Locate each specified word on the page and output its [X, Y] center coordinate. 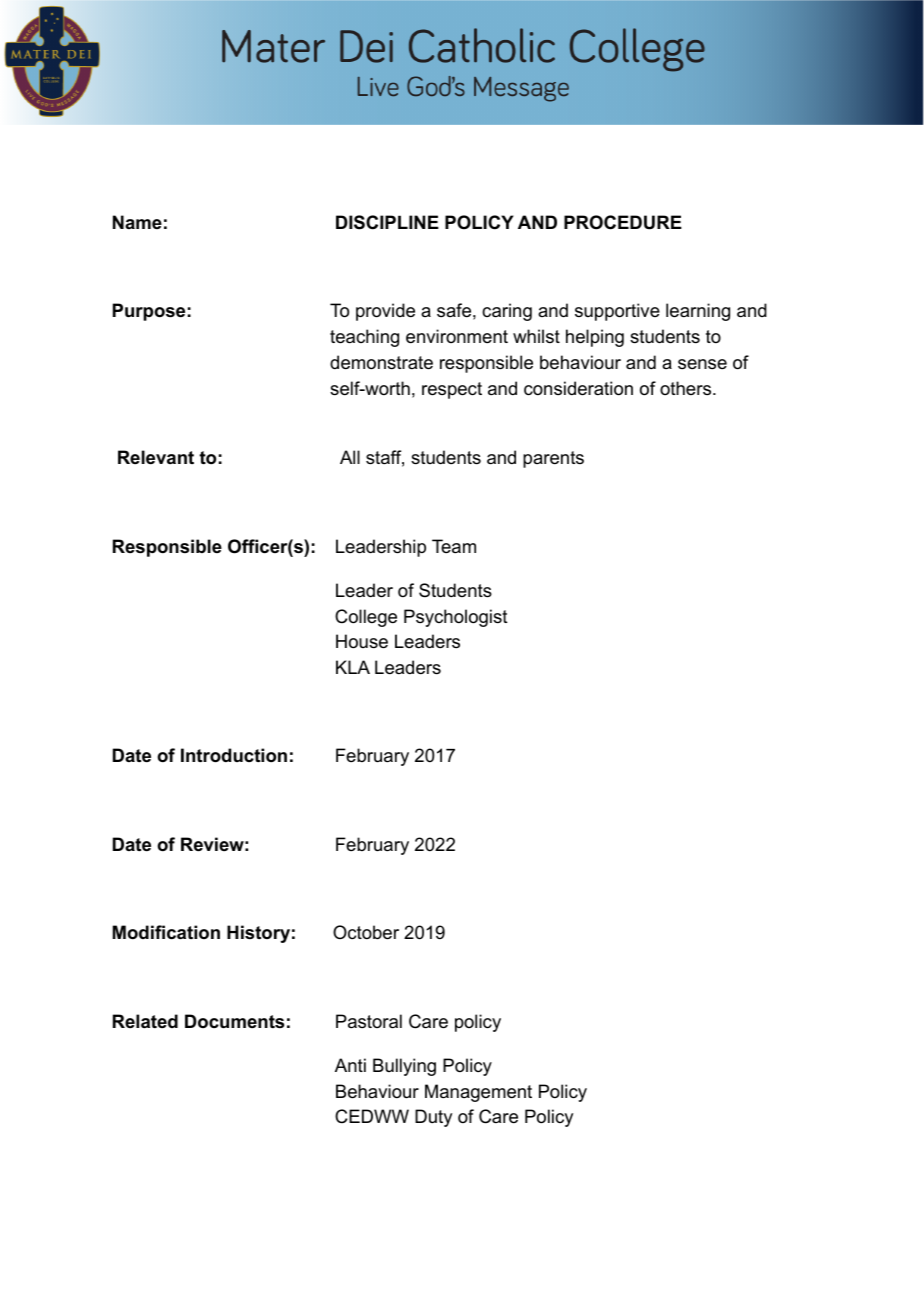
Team [454, 546]
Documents [234, 1021]
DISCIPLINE [387, 222]
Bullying [404, 1067]
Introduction [234, 755]
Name [137, 222]
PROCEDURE [623, 222]
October [366, 932]
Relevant [156, 457]
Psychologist [456, 618]
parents [553, 459]
